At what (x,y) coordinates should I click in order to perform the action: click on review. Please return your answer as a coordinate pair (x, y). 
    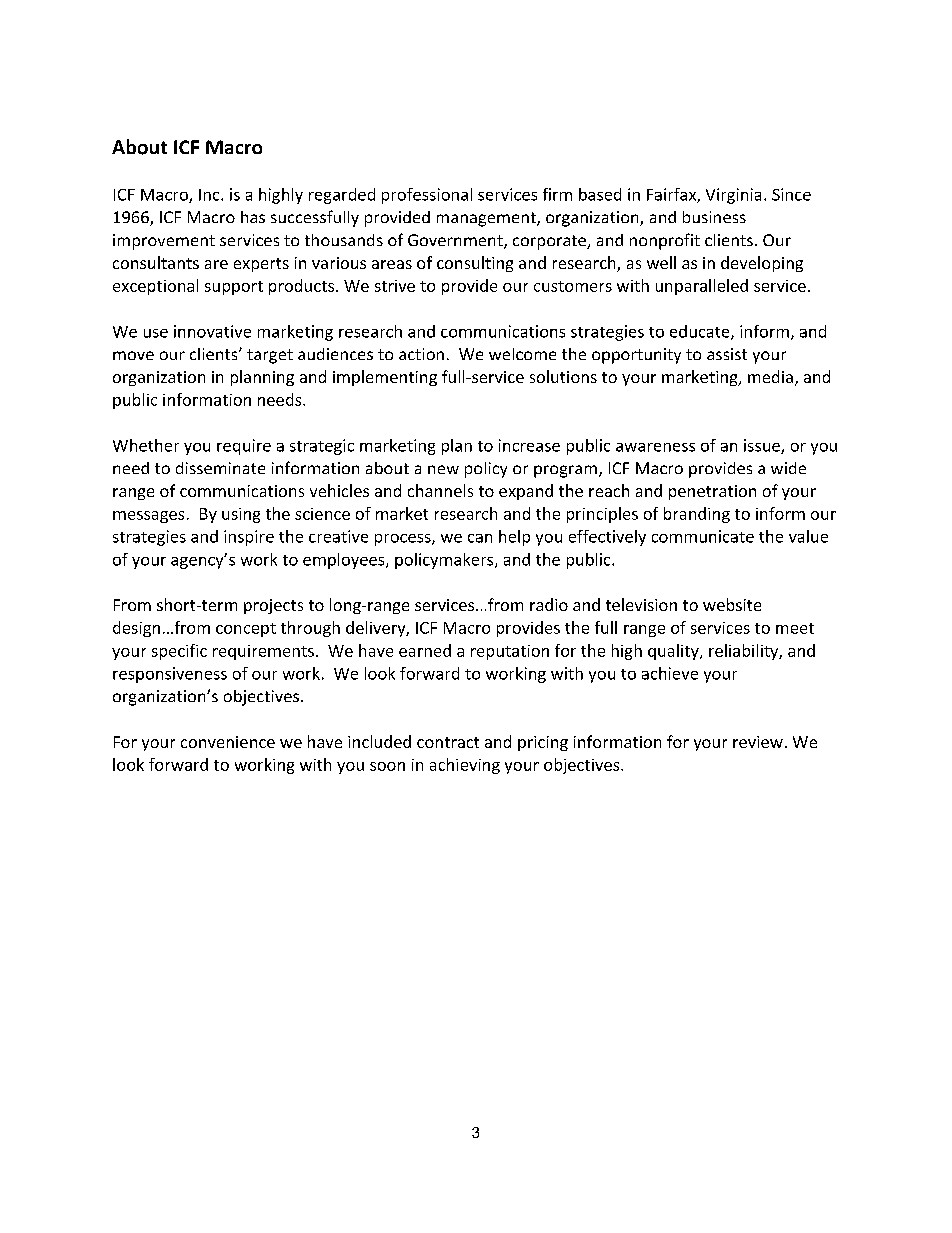
    Looking at the image, I should click on (758, 742).
